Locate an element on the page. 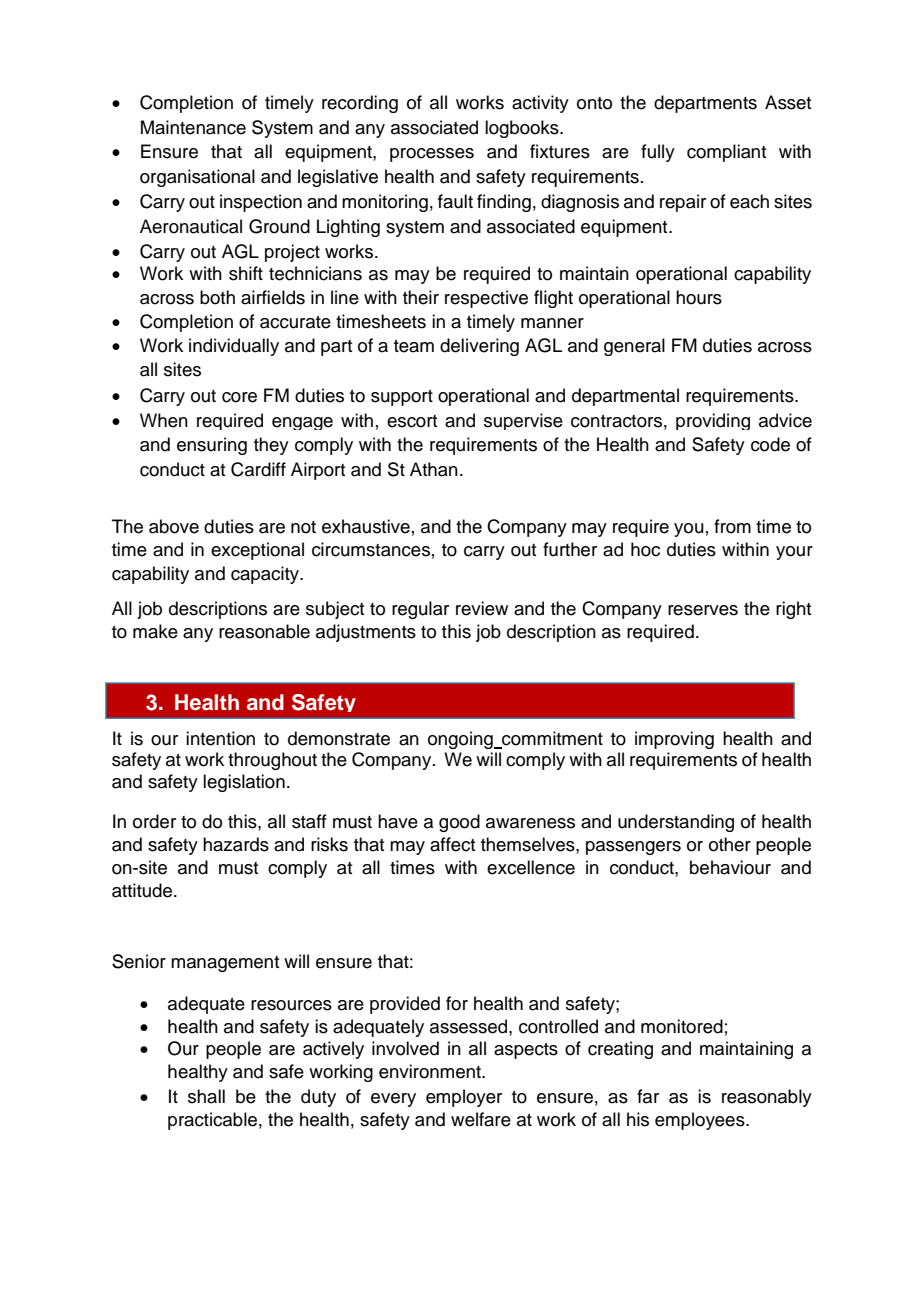 The image size is (924, 1308). ongoing is located at coordinates (461, 740).
